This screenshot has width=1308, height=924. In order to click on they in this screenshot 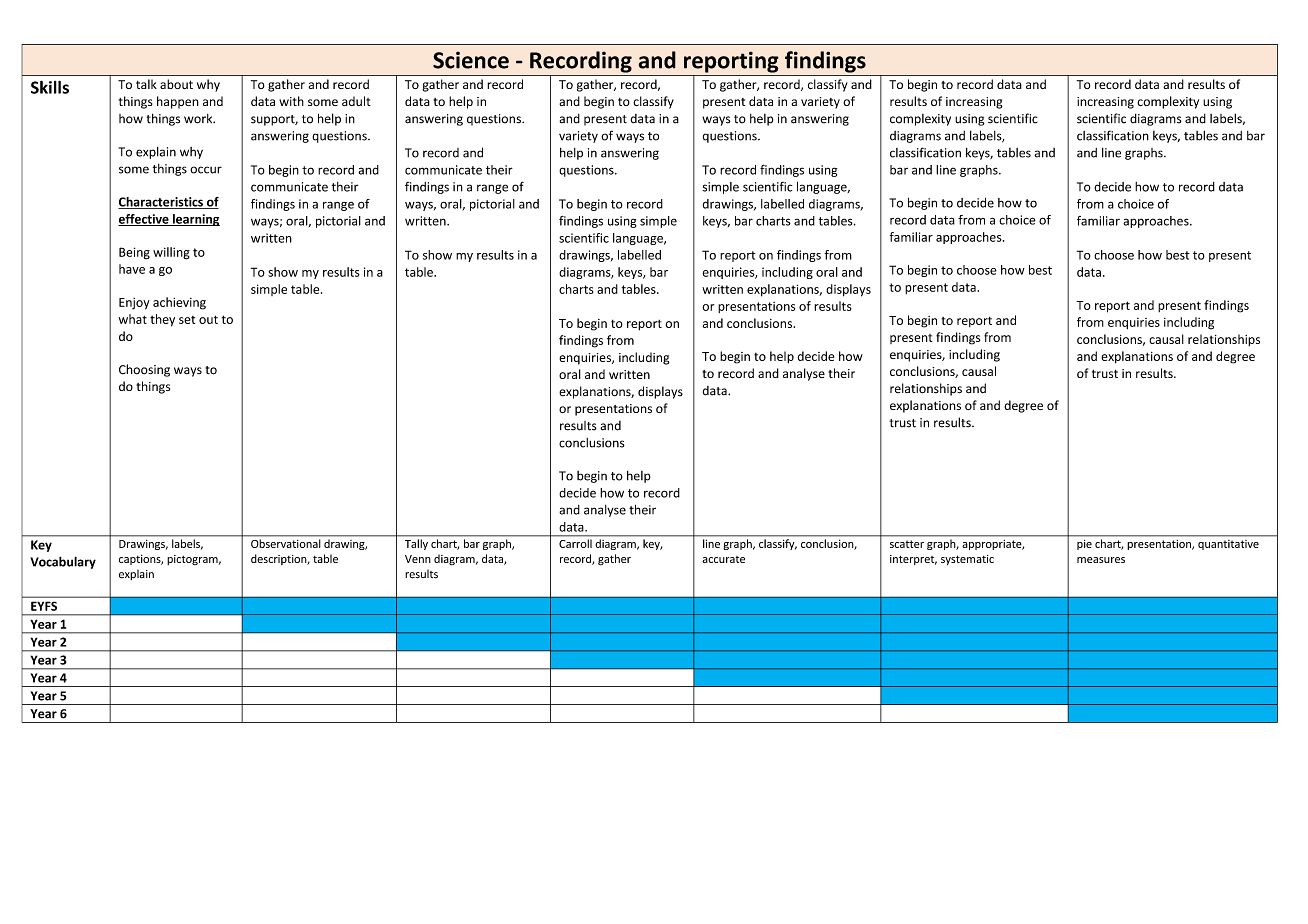, I will do `click(162, 320)`.
